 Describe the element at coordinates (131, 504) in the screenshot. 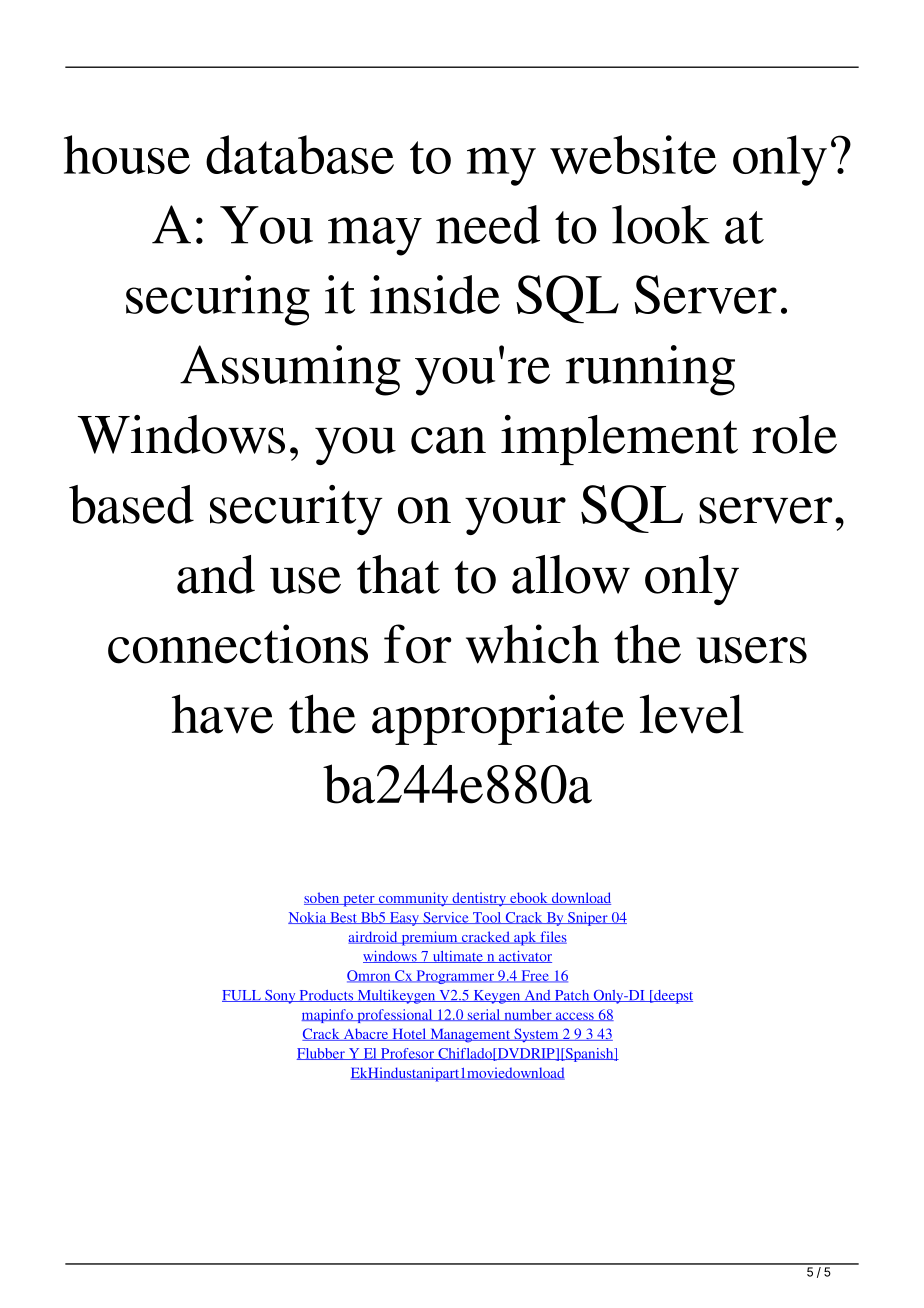

I see `based` at that location.
